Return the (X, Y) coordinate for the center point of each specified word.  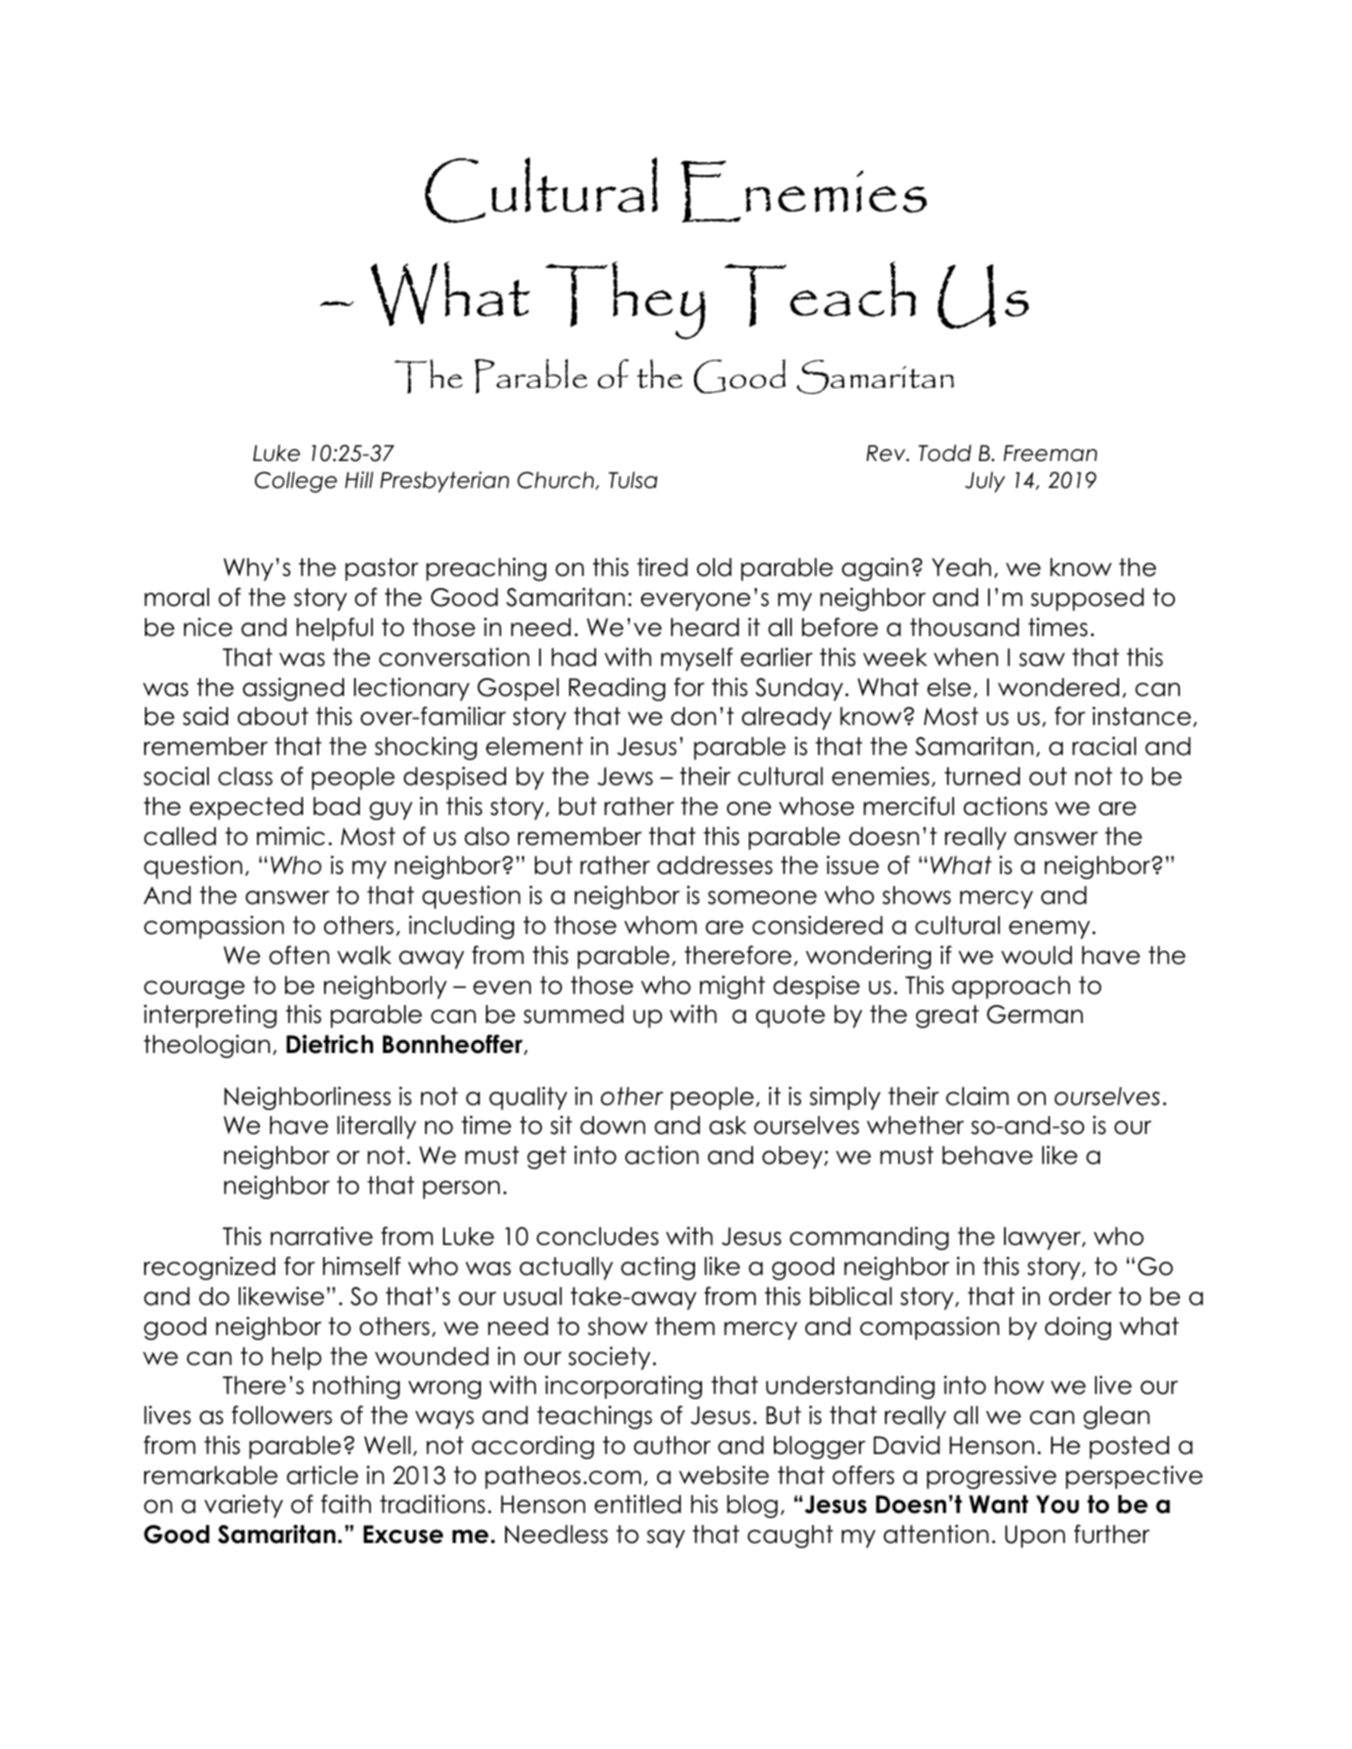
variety (243, 1506)
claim (977, 1096)
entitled (637, 1504)
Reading (617, 689)
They (625, 300)
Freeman (1050, 453)
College (296, 482)
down (612, 1125)
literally (376, 1127)
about (272, 716)
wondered (1058, 687)
